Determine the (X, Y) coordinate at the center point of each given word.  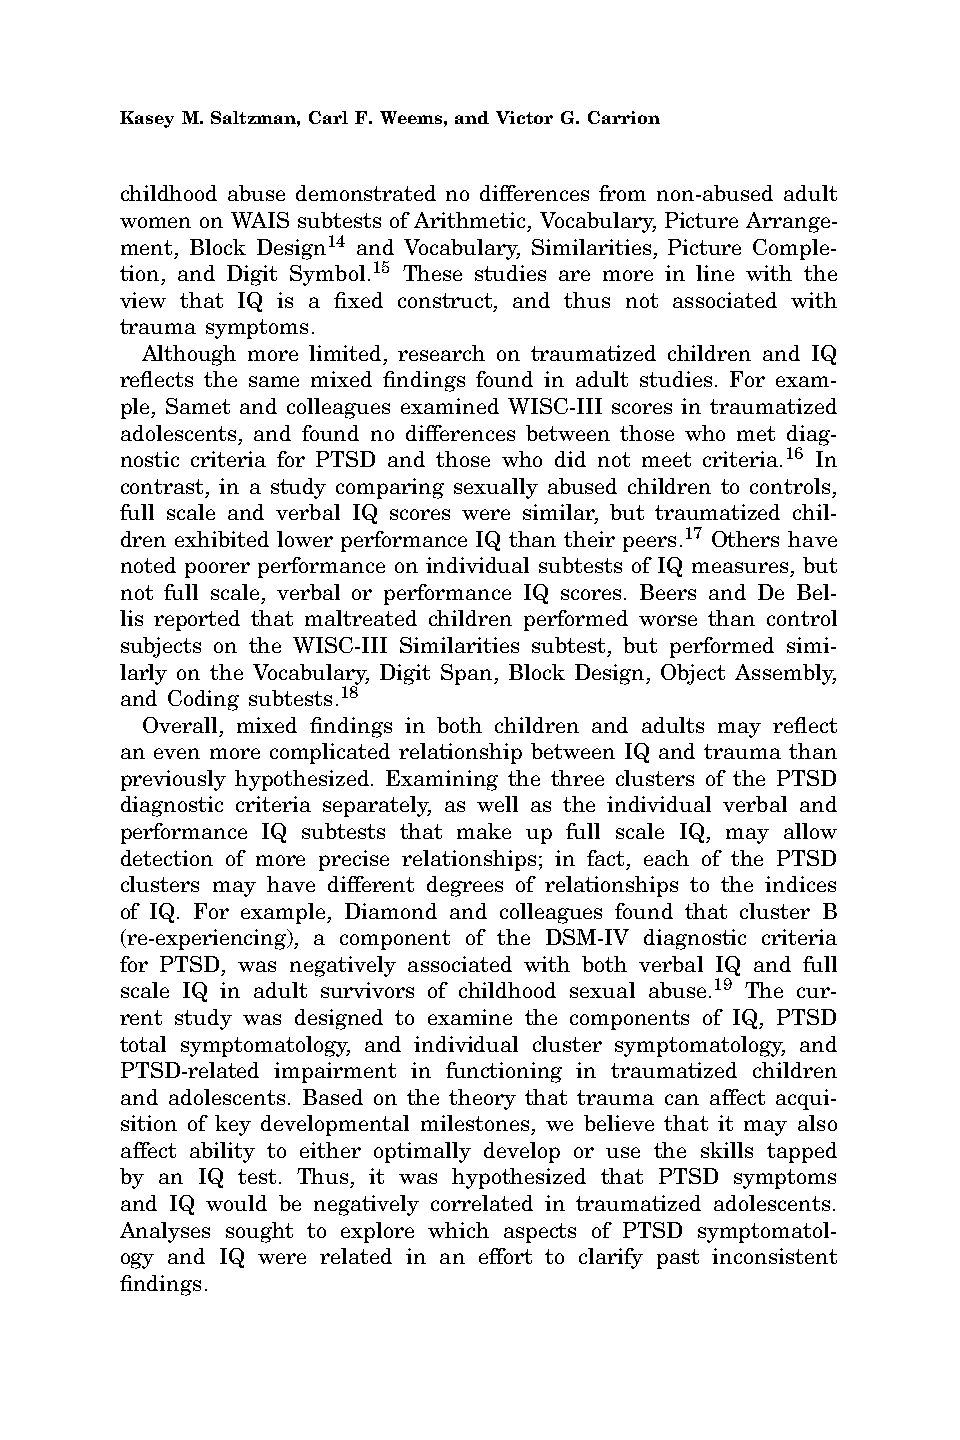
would (236, 1203)
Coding (203, 700)
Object (693, 674)
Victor (524, 117)
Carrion (624, 117)
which (458, 1230)
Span (468, 674)
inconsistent (774, 1256)
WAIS (260, 220)
